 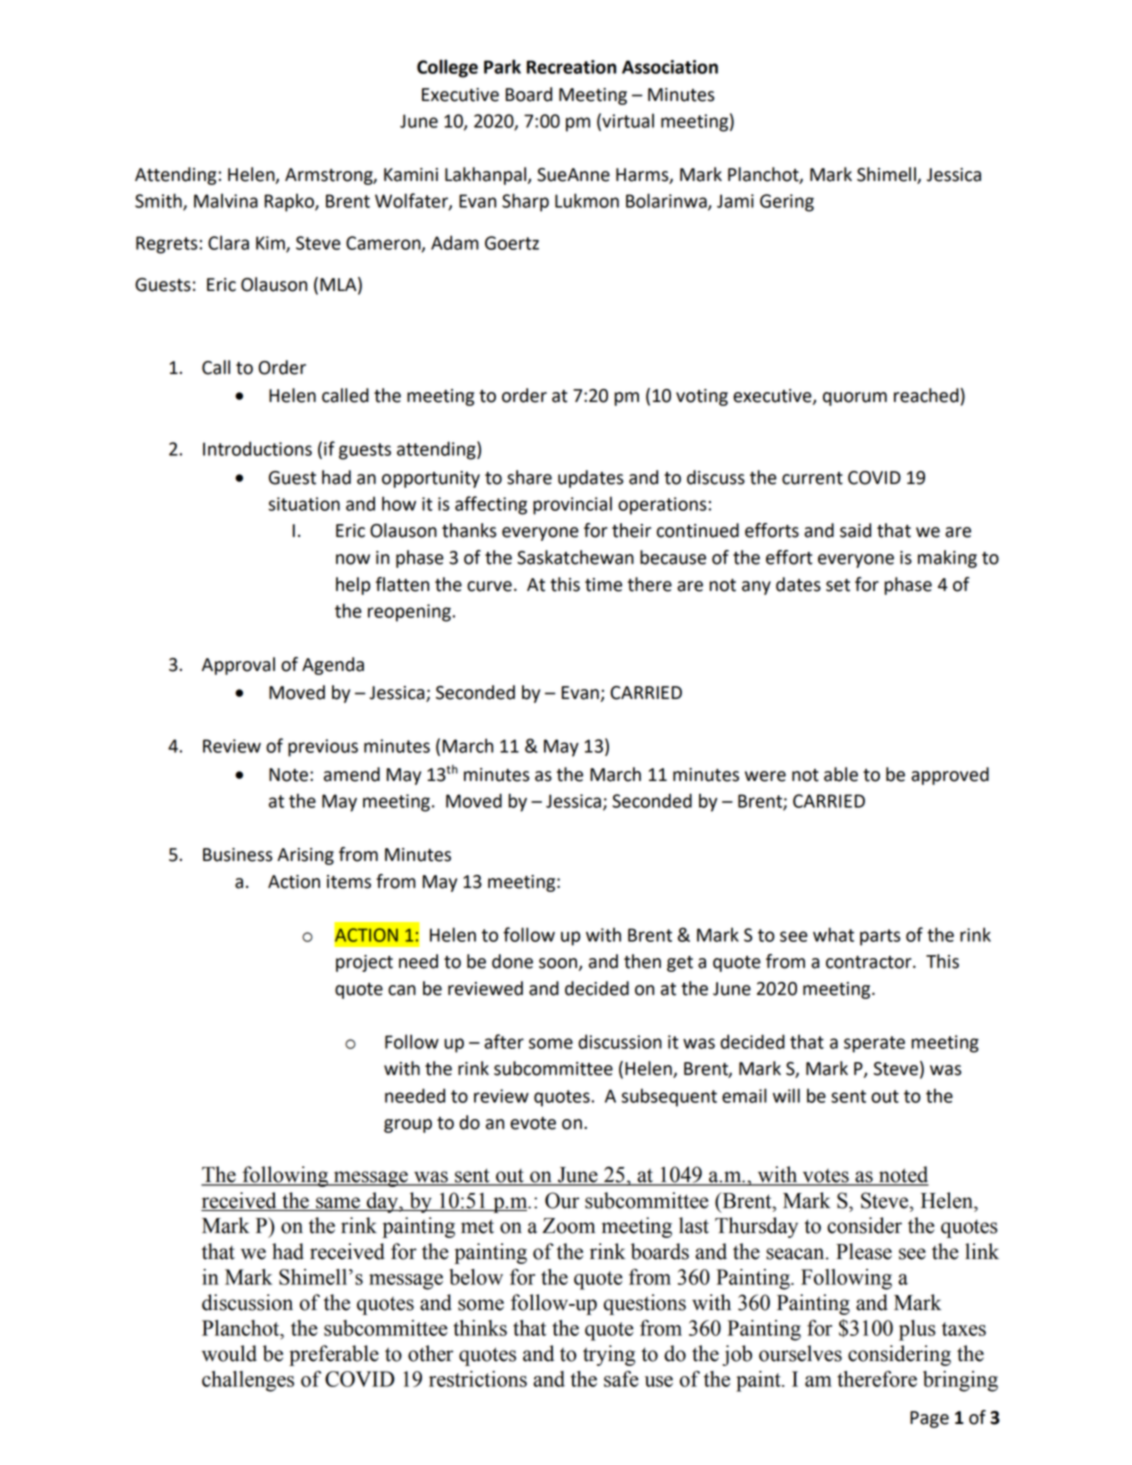 What do you see at coordinates (159, 201) in the document?
I see `Smith` at bounding box center [159, 201].
